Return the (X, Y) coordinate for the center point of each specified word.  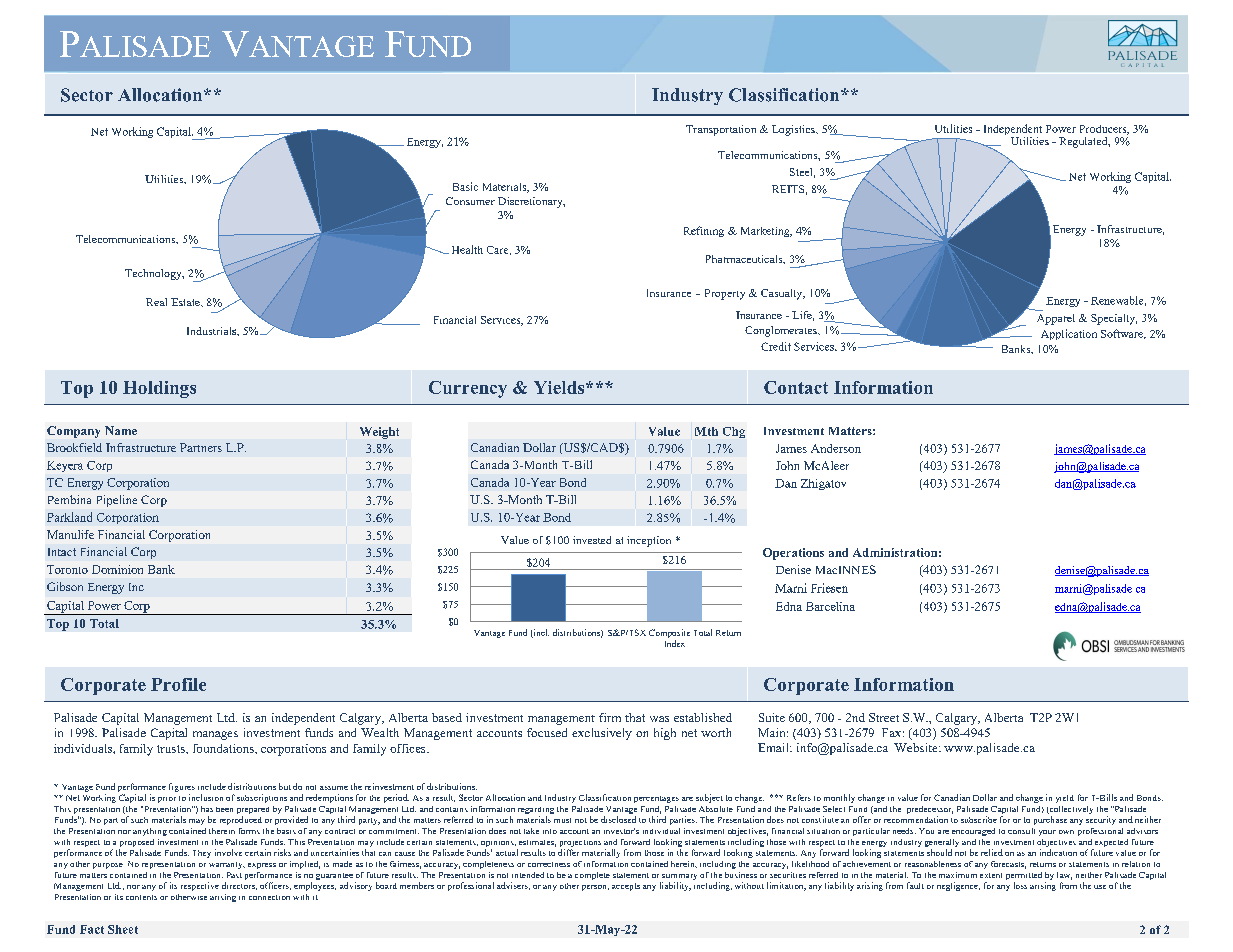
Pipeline (117, 501)
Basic (465, 186)
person (595, 888)
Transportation (721, 130)
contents (141, 897)
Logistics (794, 130)
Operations (793, 554)
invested (592, 540)
